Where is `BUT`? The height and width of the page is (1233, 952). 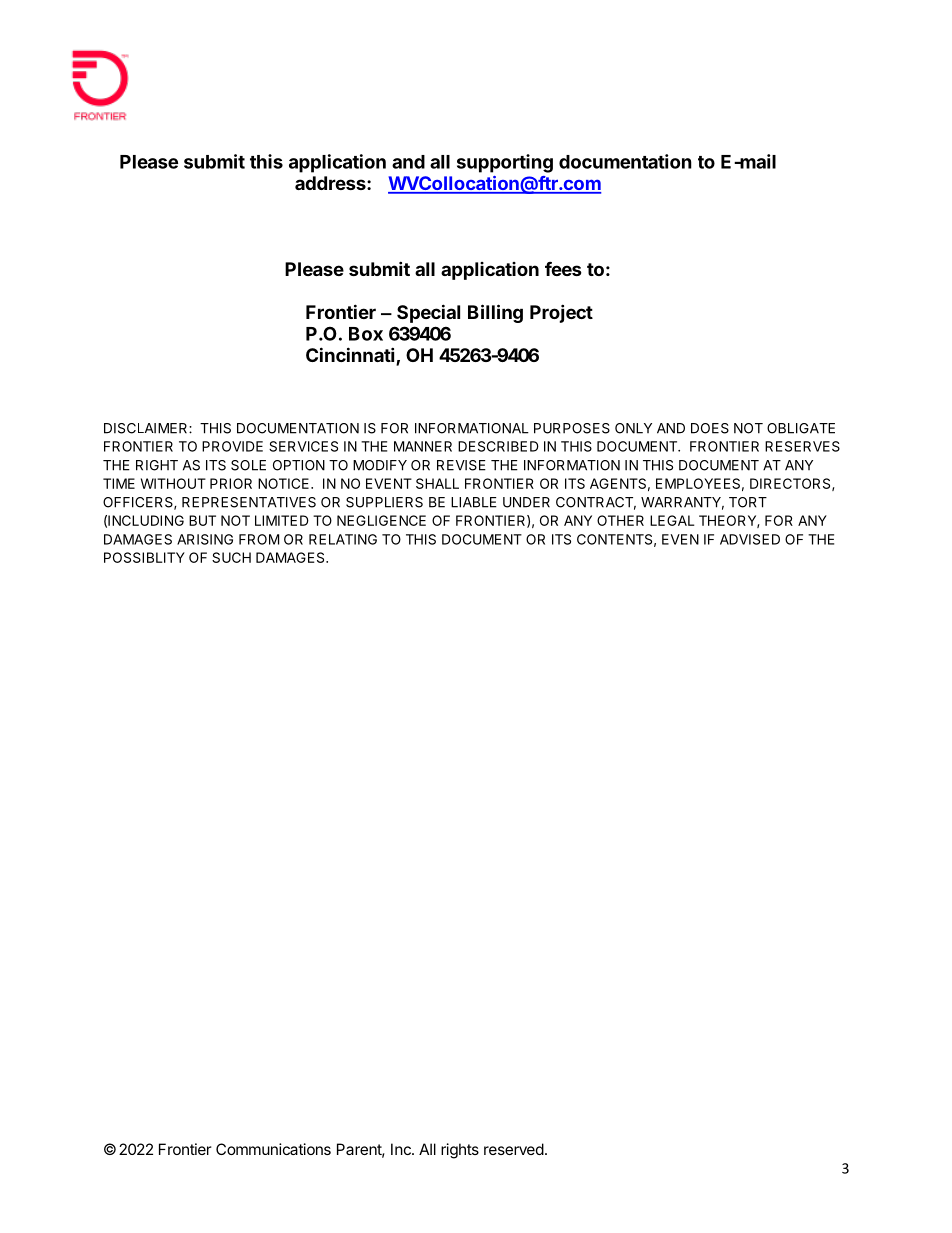
BUT is located at coordinates (202, 520).
